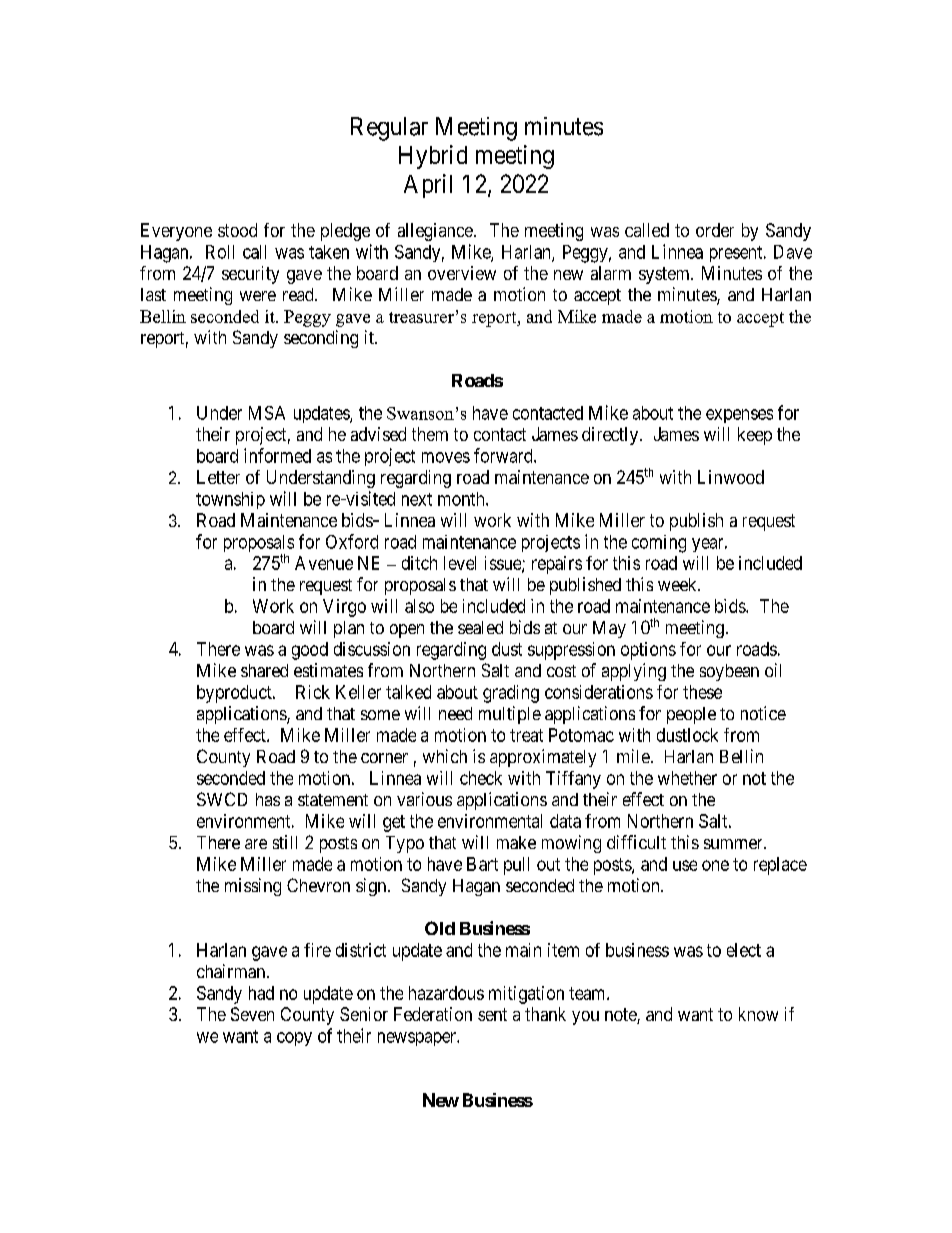 The image size is (952, 1233). What do you see at coordinates (758, 1014) in the page?
I see `know` at bounding box center [758, 1014].
